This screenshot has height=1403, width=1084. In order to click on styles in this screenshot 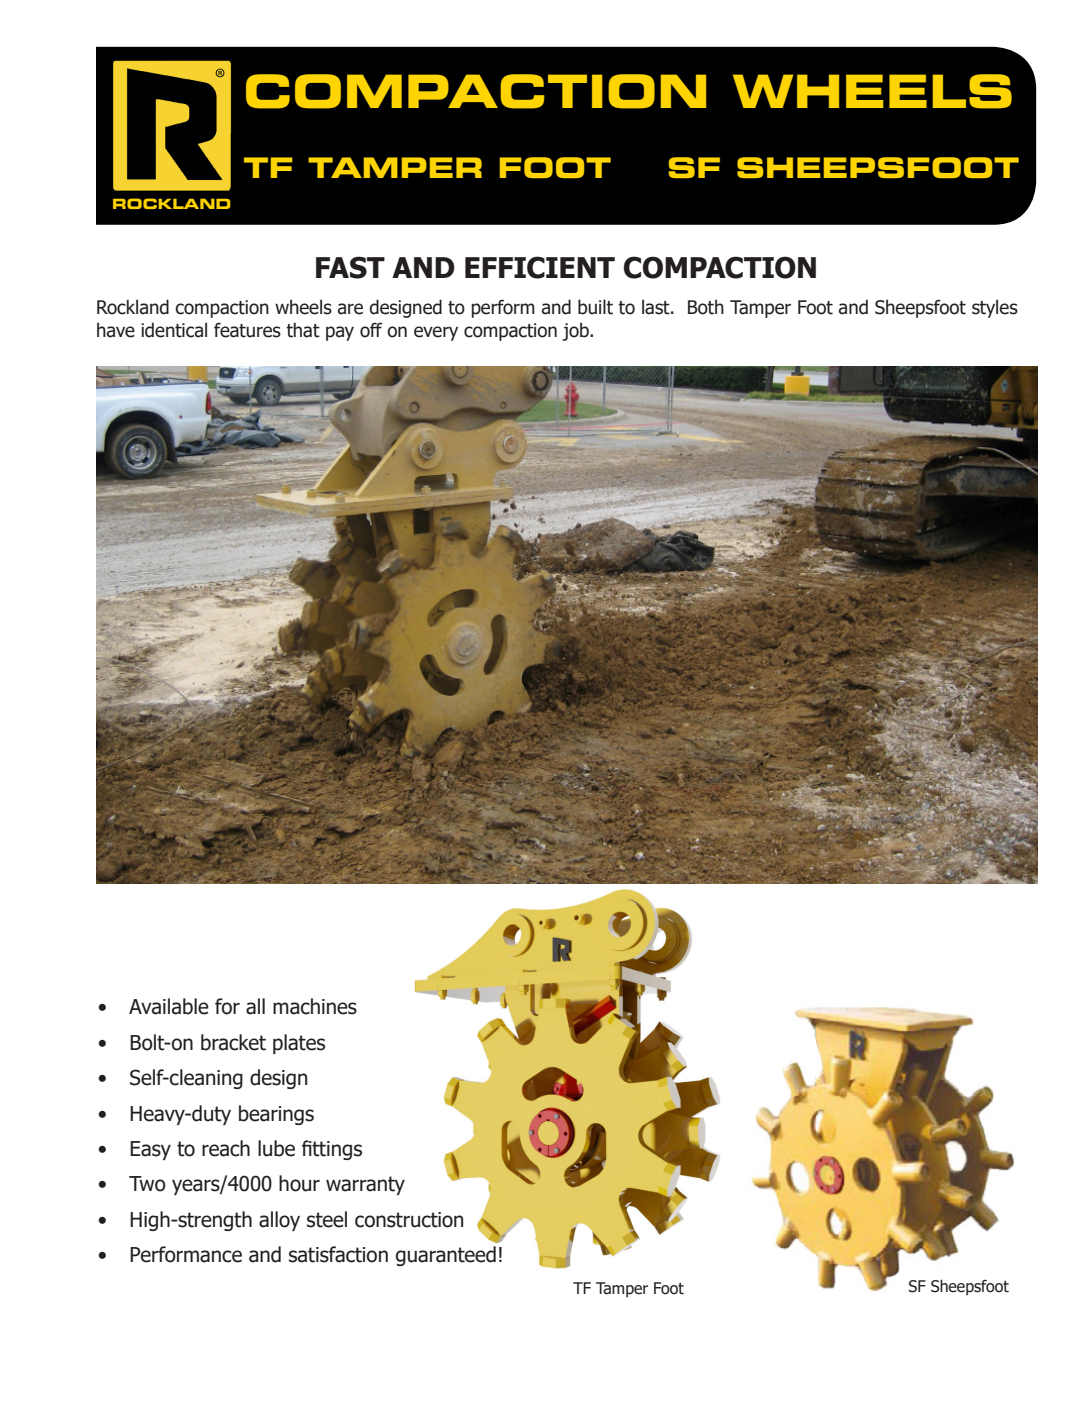, I will do `click(995, 308)`.
